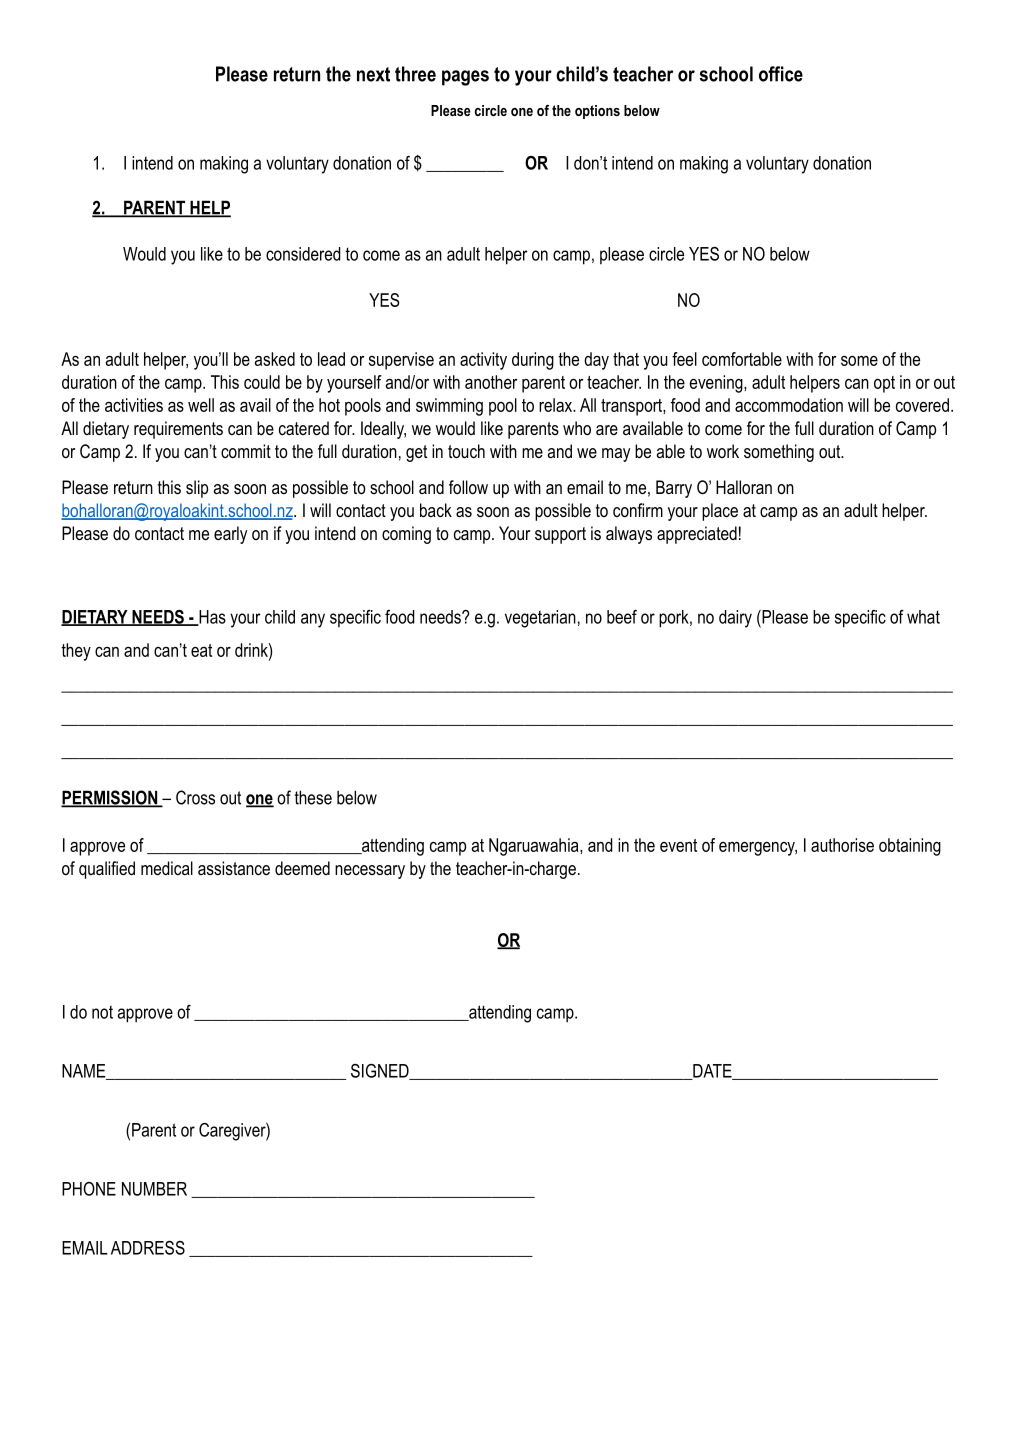 This screenshot has height=1440, width=1019. Describe the element at coordinates (148, 1248) in the screenshot. I see `ADDRESS` at that location.
